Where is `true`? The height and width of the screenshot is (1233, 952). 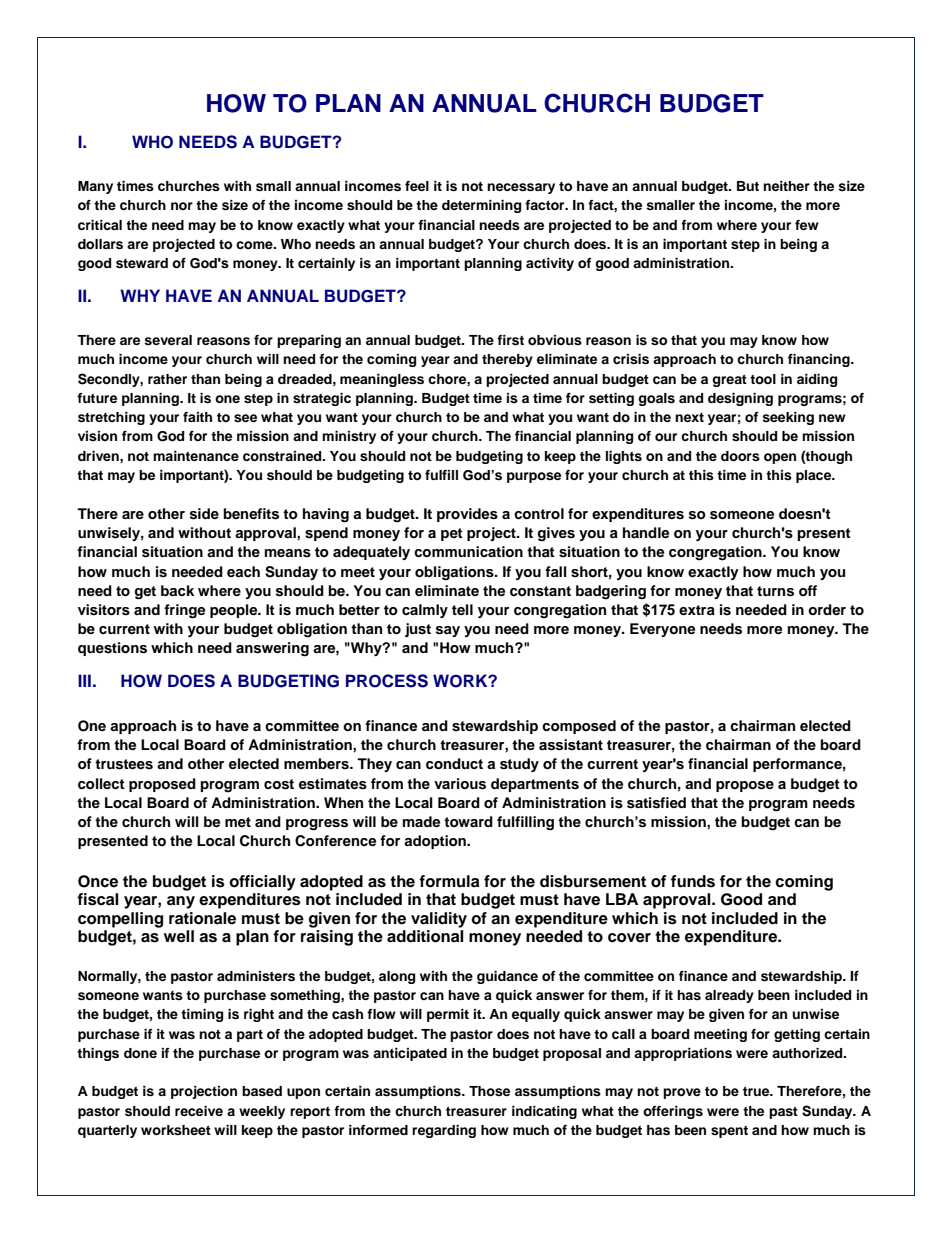
true is located at coordinates (757, 1091).
